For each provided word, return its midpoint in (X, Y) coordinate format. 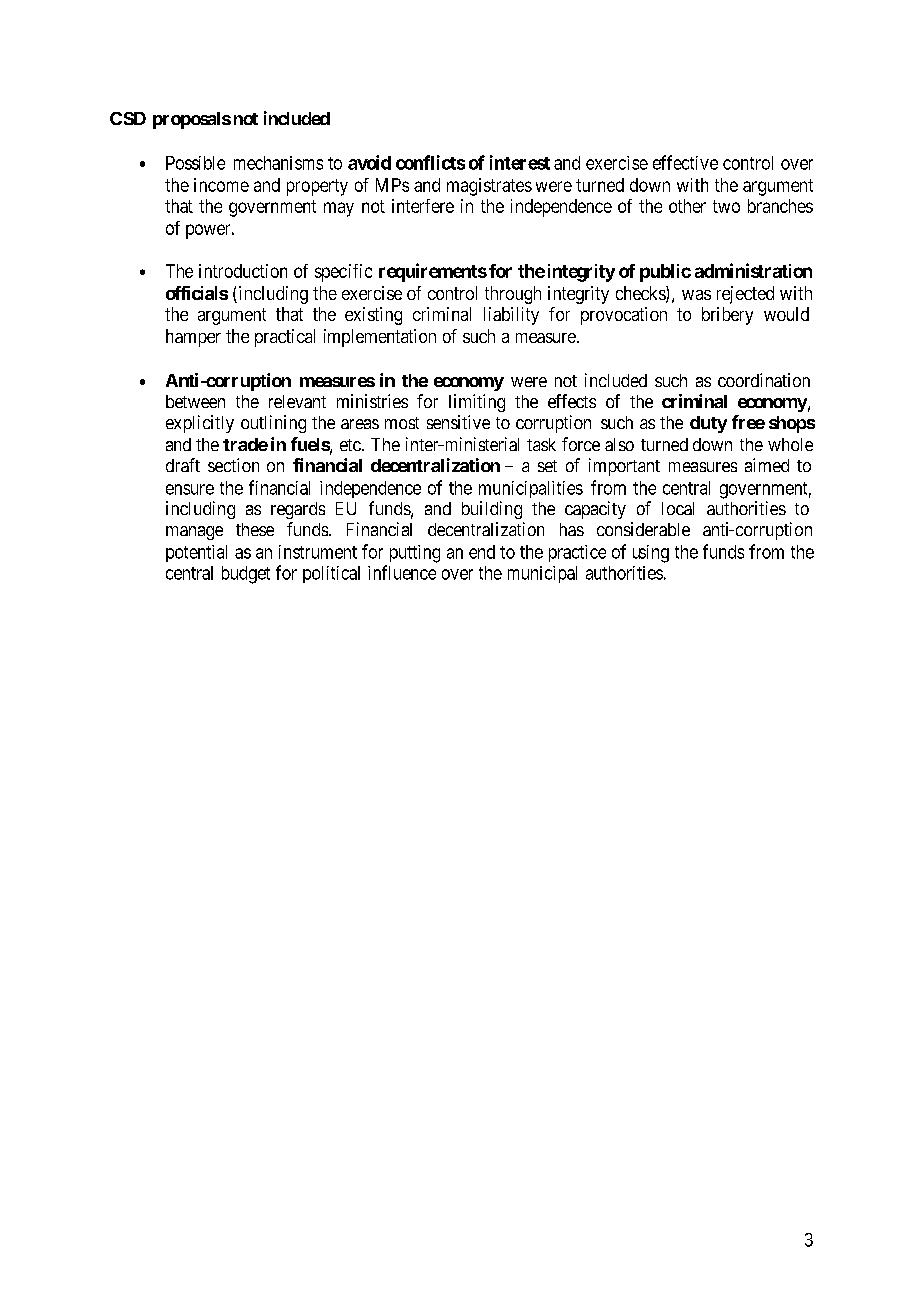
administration (753, 270)
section (233, 465)
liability (511, 316)
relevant (297, 401)
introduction (243, 271)
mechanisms (278, 163)
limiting (477, 403)
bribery (727, 316)
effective (685, 162)
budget (246, 575)
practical (285, 338)
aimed (767, 465)
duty (708, 424)
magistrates (489, 187)
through (513, 295)
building (492, 510)
